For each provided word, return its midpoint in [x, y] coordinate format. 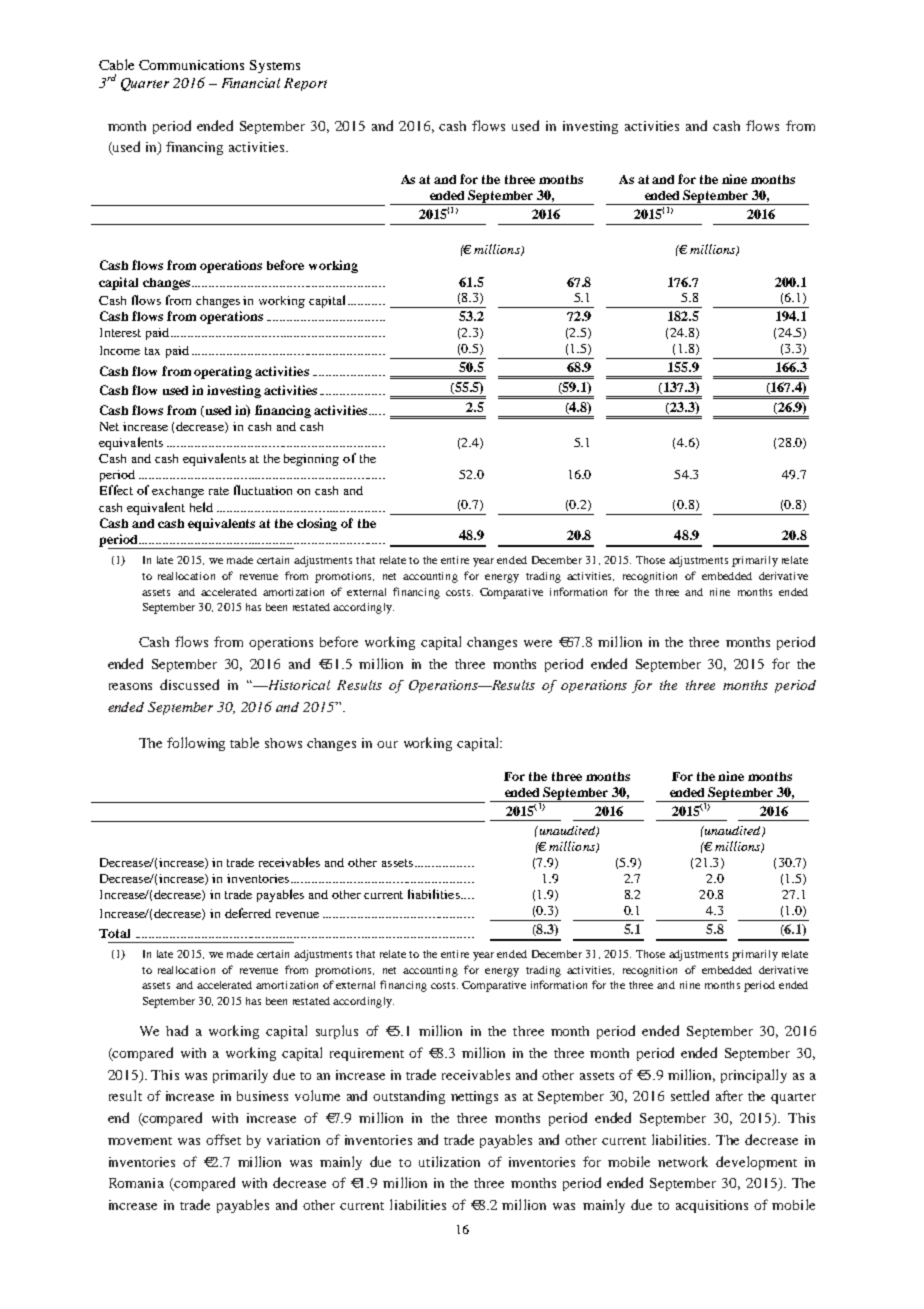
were [538, 643]
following [196, 744]
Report [305, 84]
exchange [178, 492]
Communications [191, 65]
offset [223, 1139]
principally [754, 1076]
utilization [449, 1161]
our [387, 744]
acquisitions [712, 1206]
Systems [275, 66]
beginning [311, 460]
